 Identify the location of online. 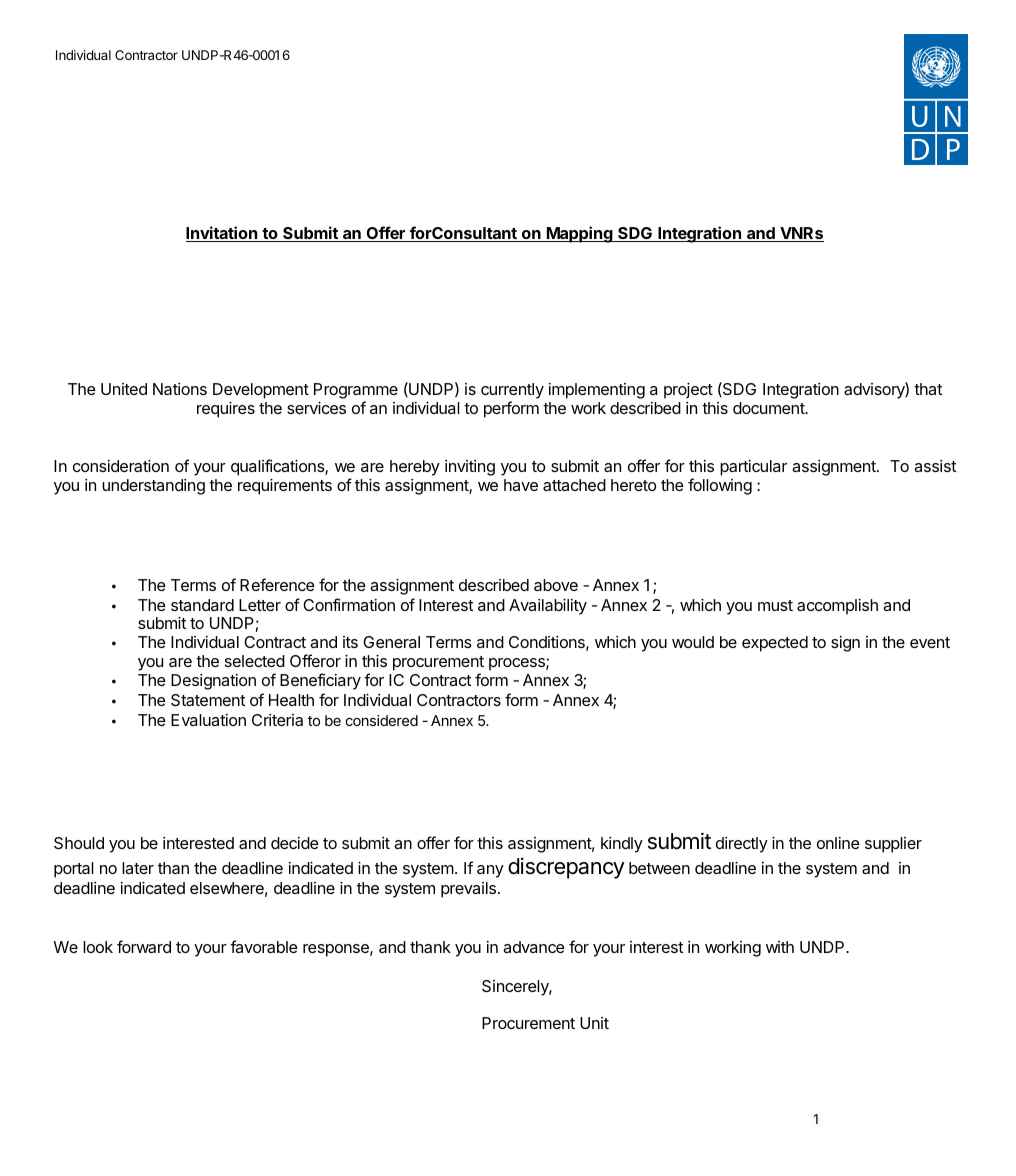
(838, 843).
